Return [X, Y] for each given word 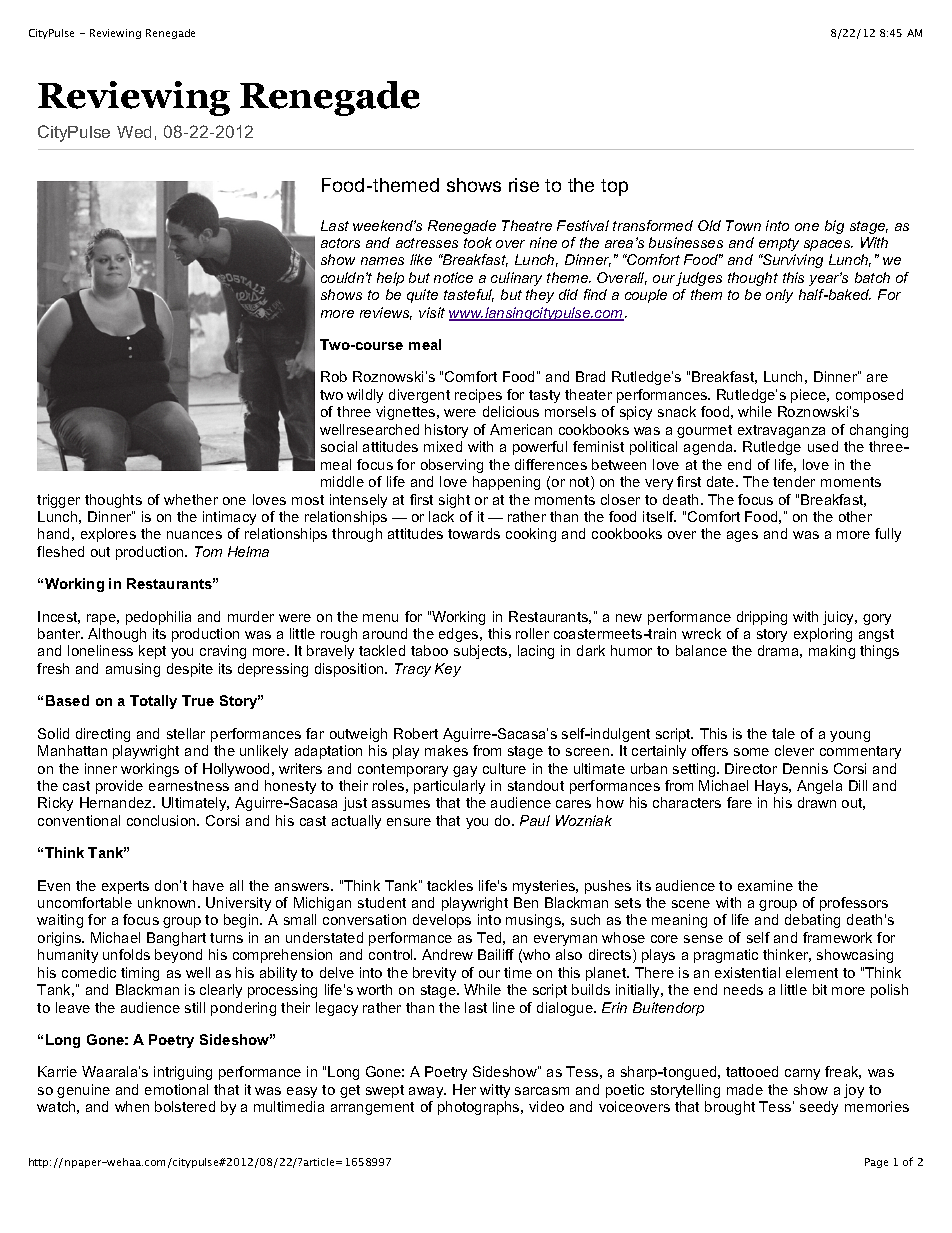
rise [524, 185]
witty [495, 1091]
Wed [134, 132]
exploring [823, 635]
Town [743, 225]
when [132, 1106]
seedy [819, 1108]
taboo [429, 650]
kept [152, 652]
